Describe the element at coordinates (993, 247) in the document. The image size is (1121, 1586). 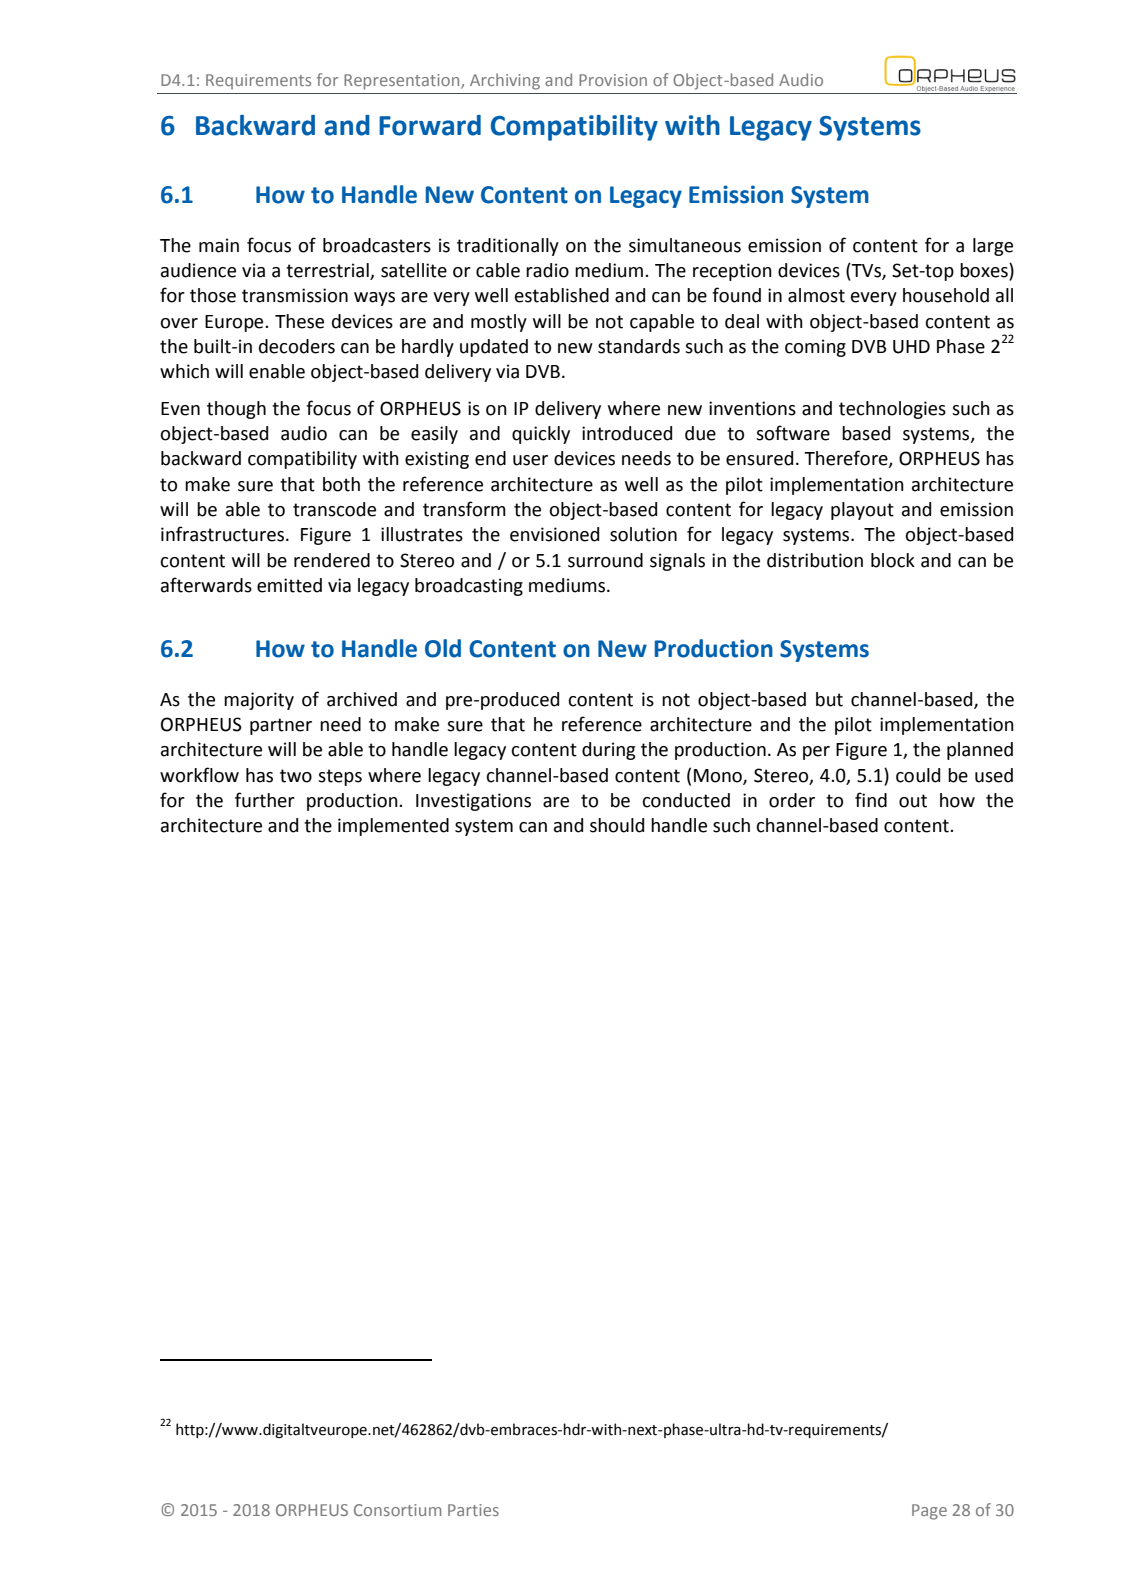
I see `large` at that location.
